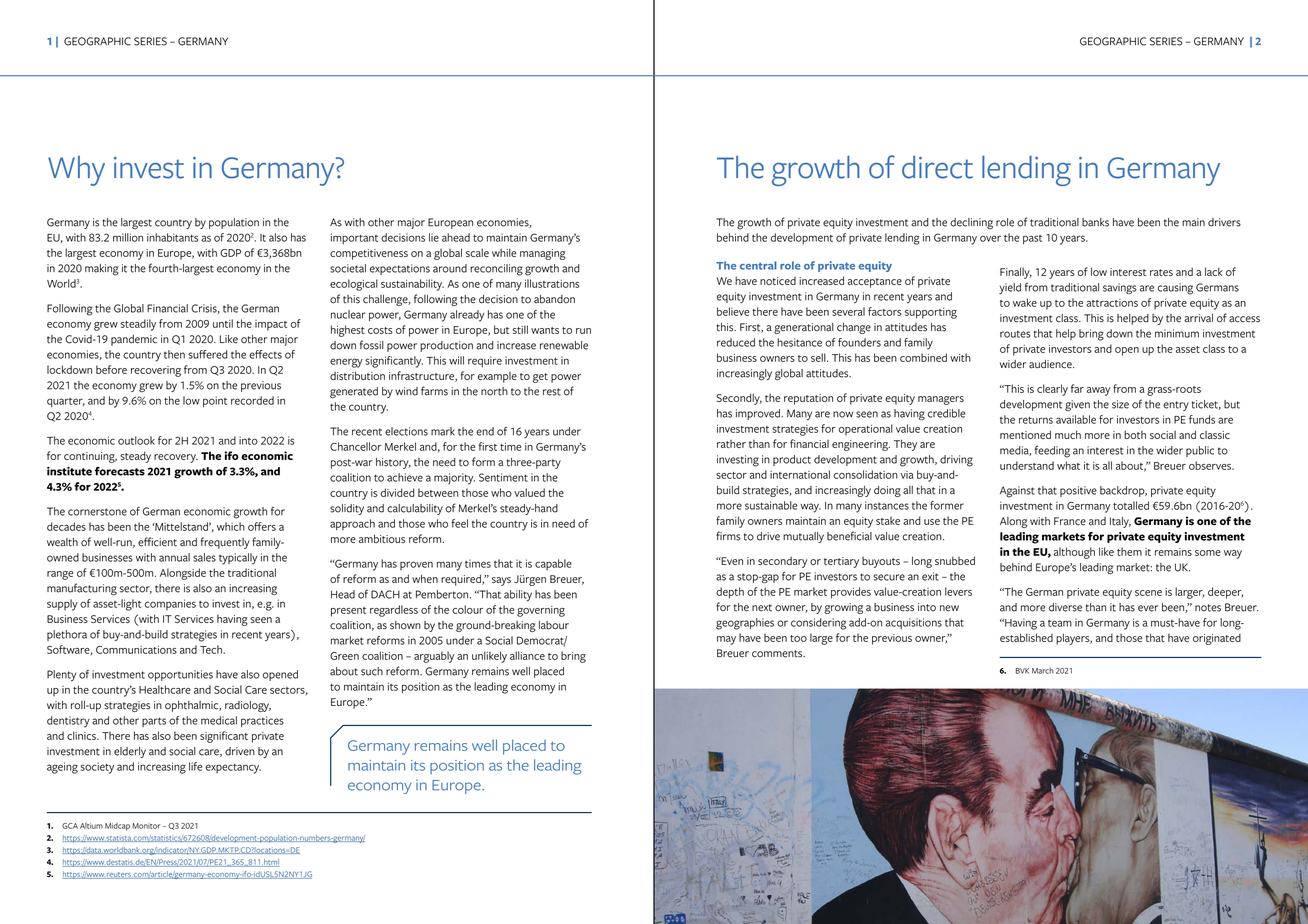 Image resolution: width=1308 pixels, height=924 pixels. I want to click on sales, so click(204, 557).
